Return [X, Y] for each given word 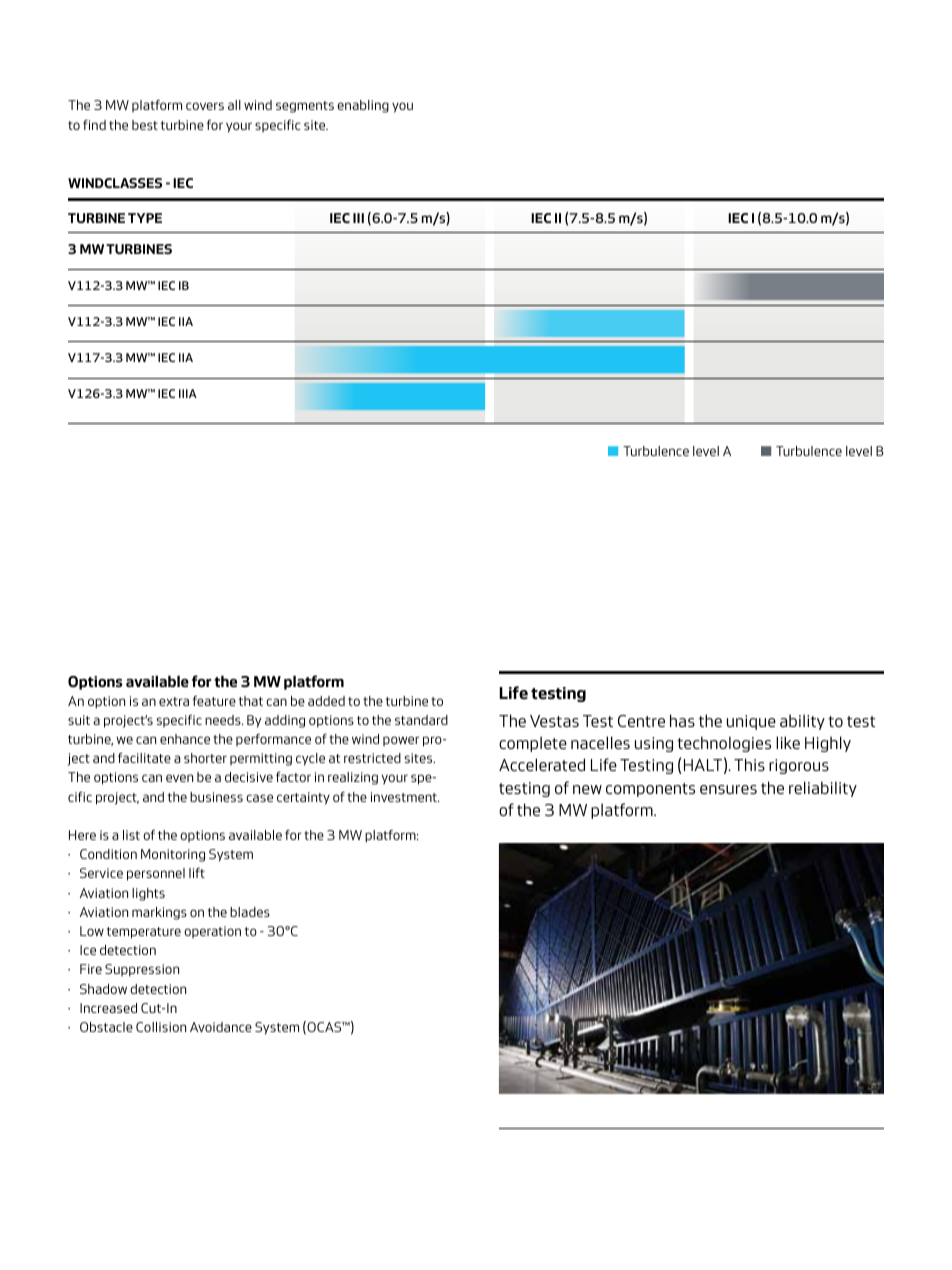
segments [305, 107]
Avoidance [221, 1027]
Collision [161, 1027]
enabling [363, 106]
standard [421, 720]
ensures [728, 789]
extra [174, 701]
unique [751, 722]
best [145, 125]
